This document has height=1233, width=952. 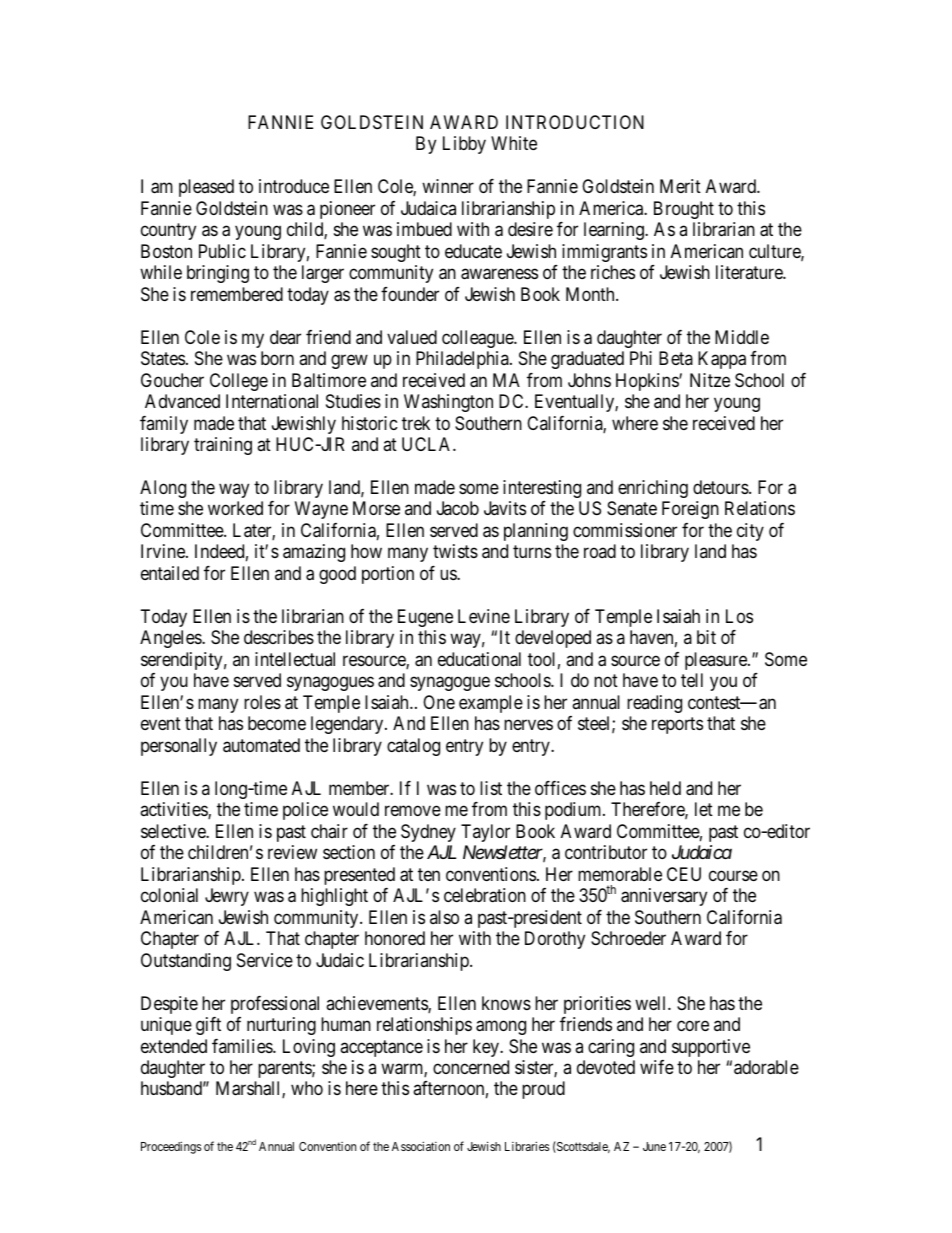 I want to click on Proceedings, so click(x=171, y=1147).
